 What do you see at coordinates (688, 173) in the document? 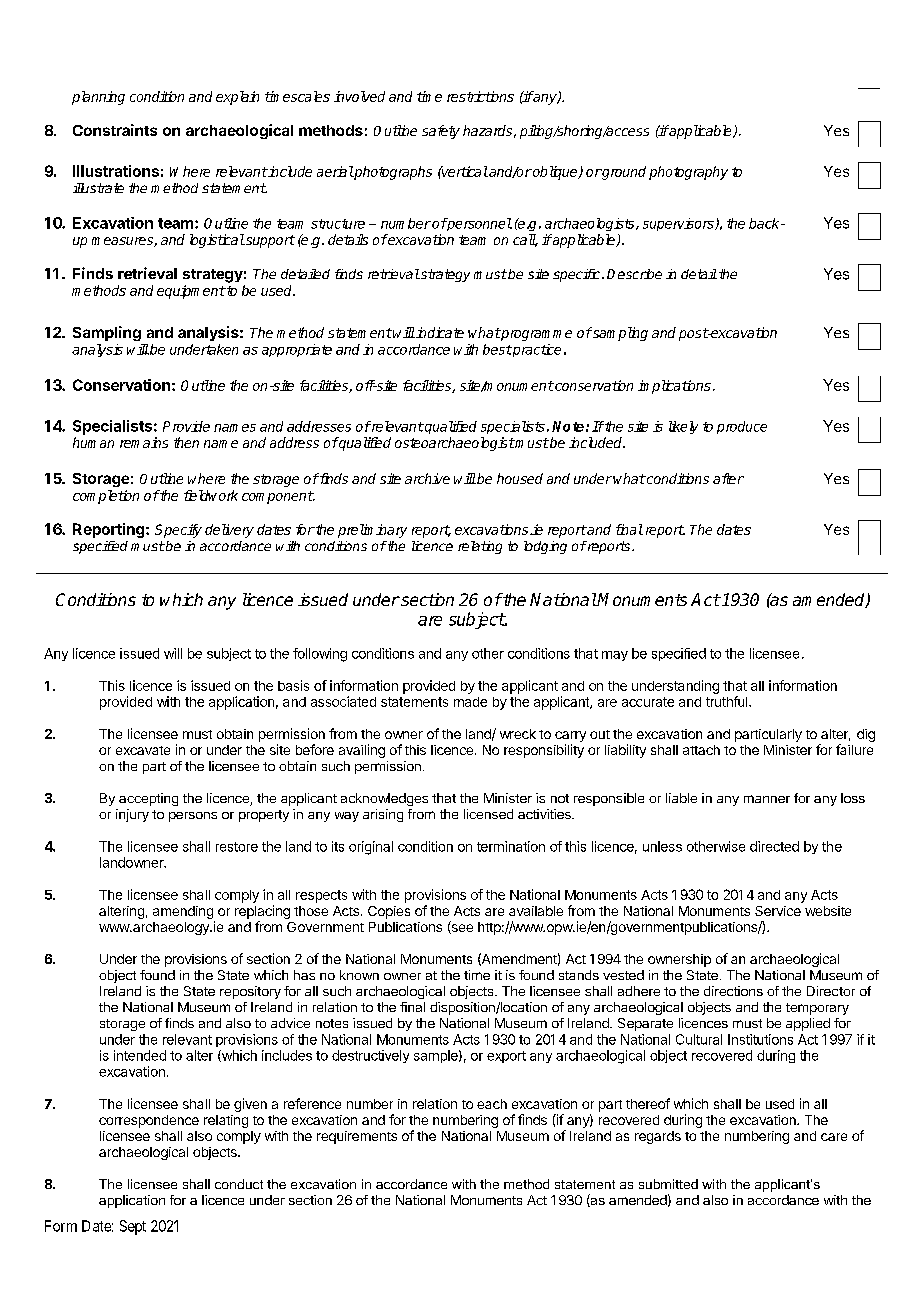
I see `photography` at bounding box center [688, 173].
